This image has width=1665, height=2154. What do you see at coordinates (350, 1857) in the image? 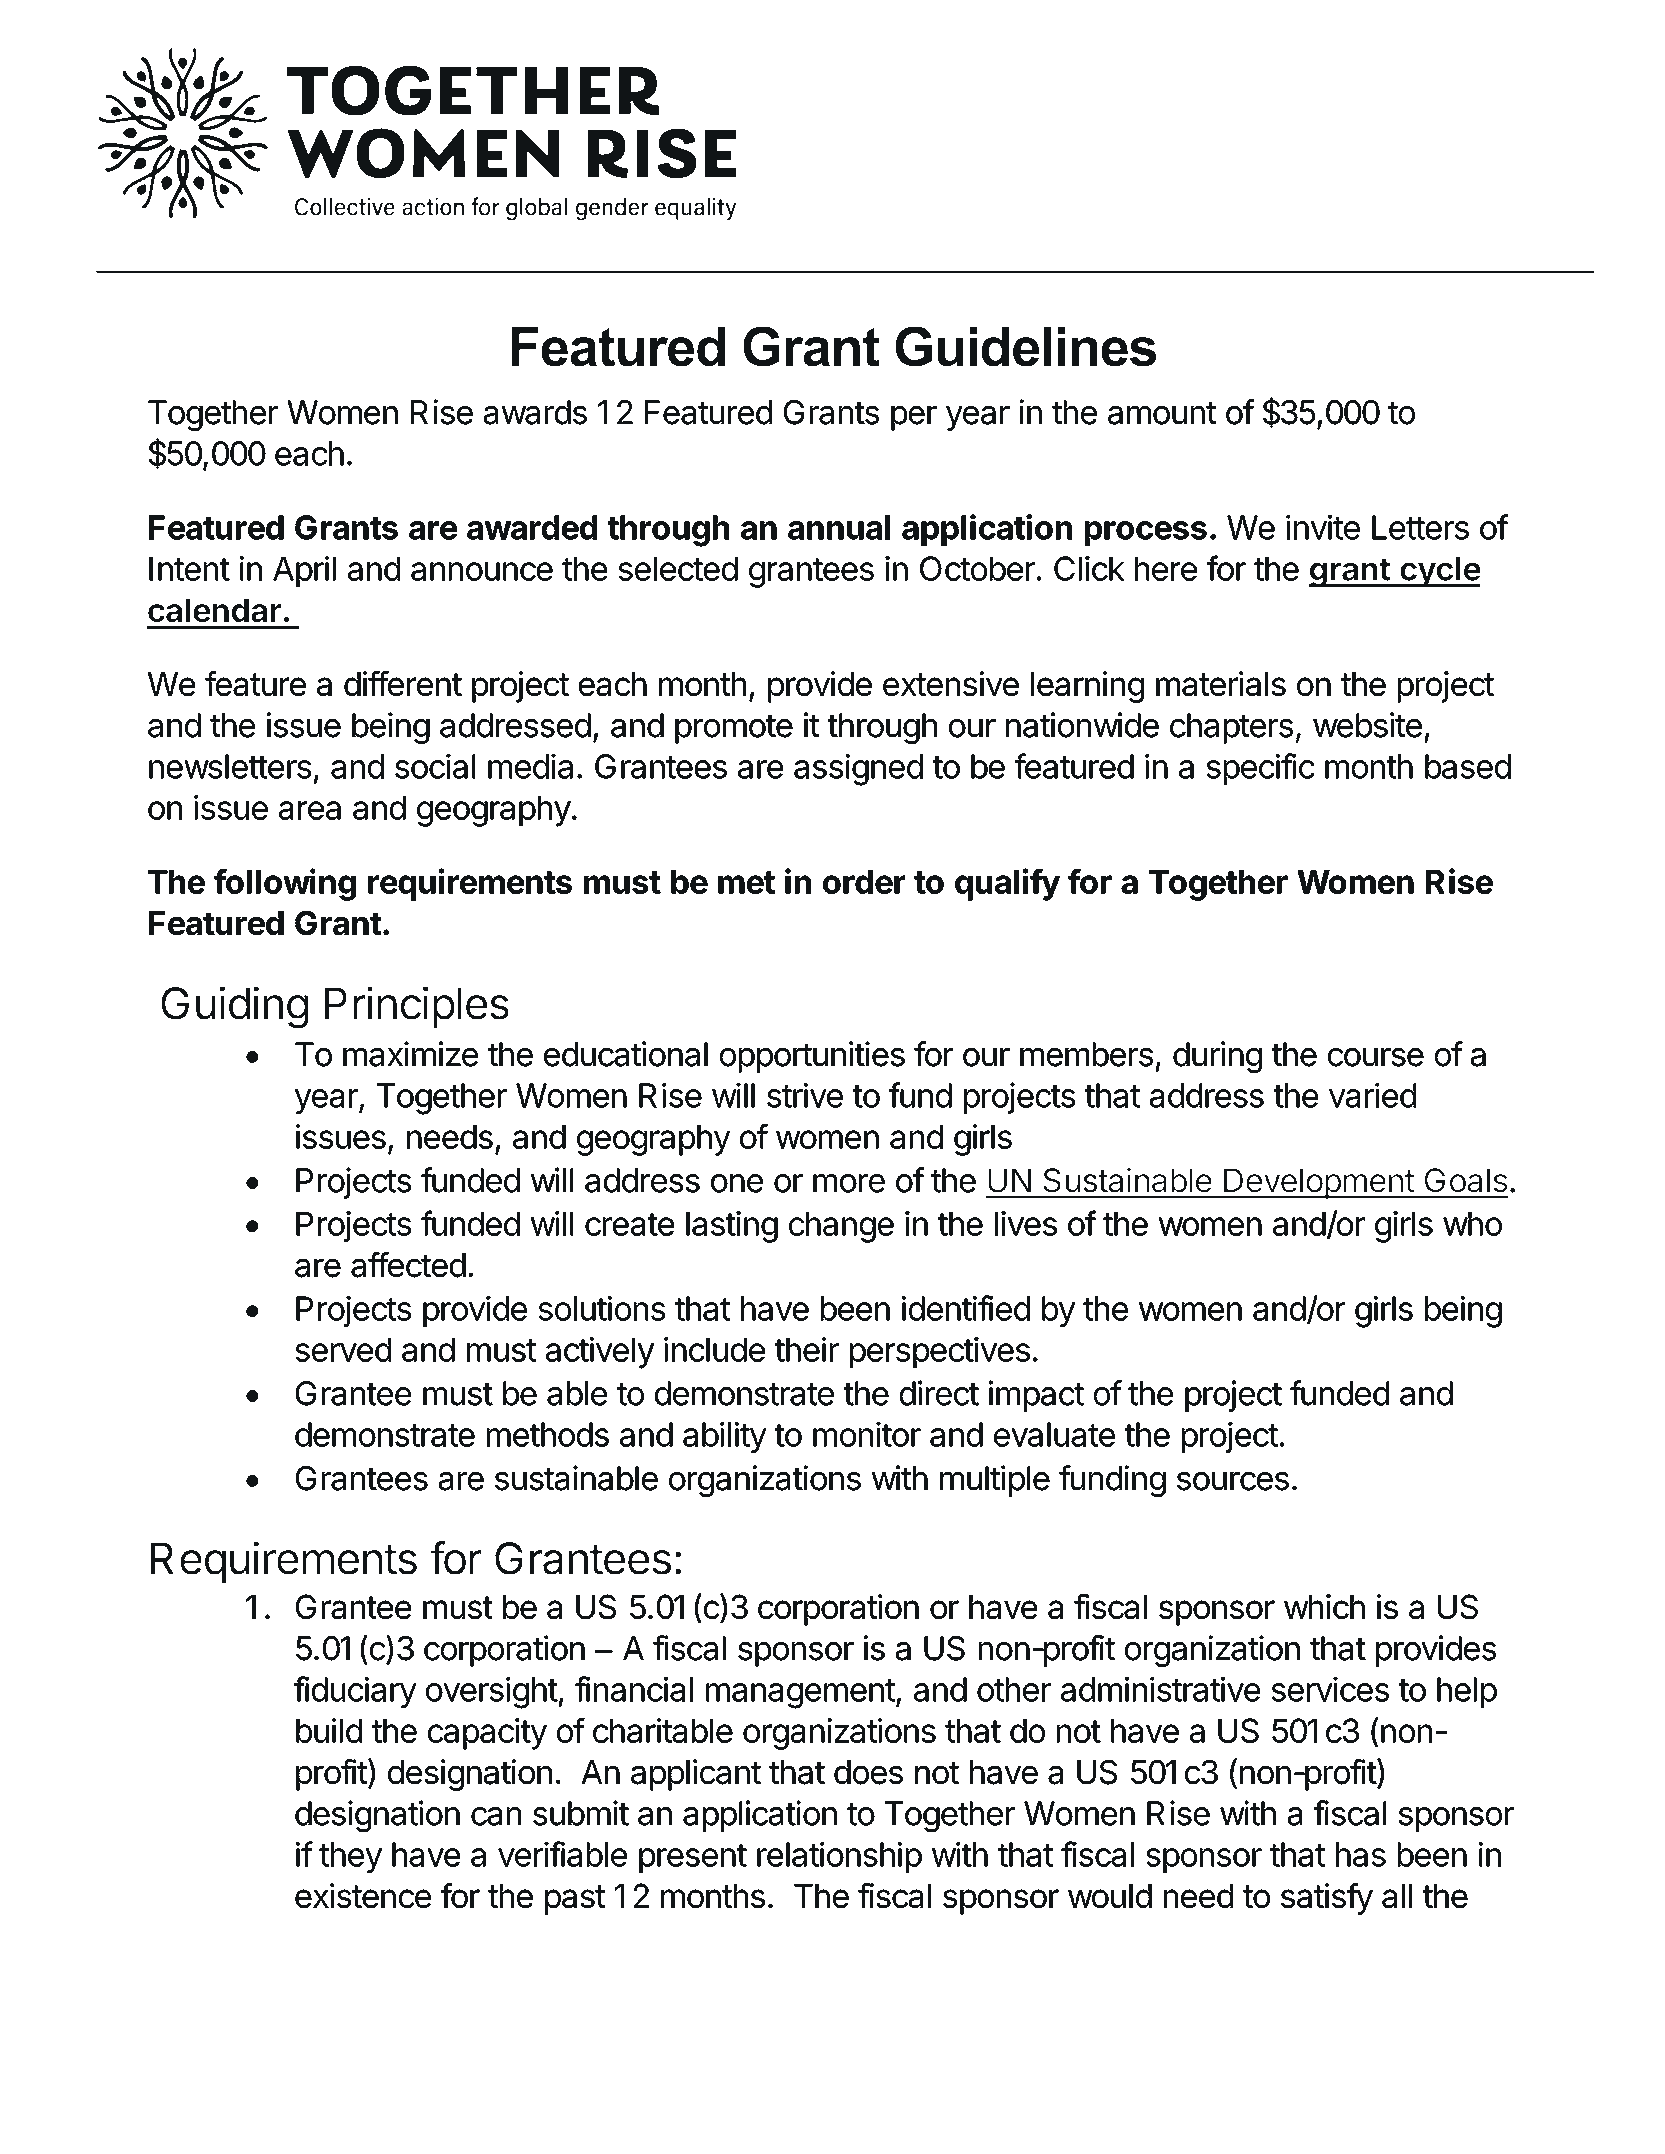
I see `they` at bounding box center [350, 1857].
